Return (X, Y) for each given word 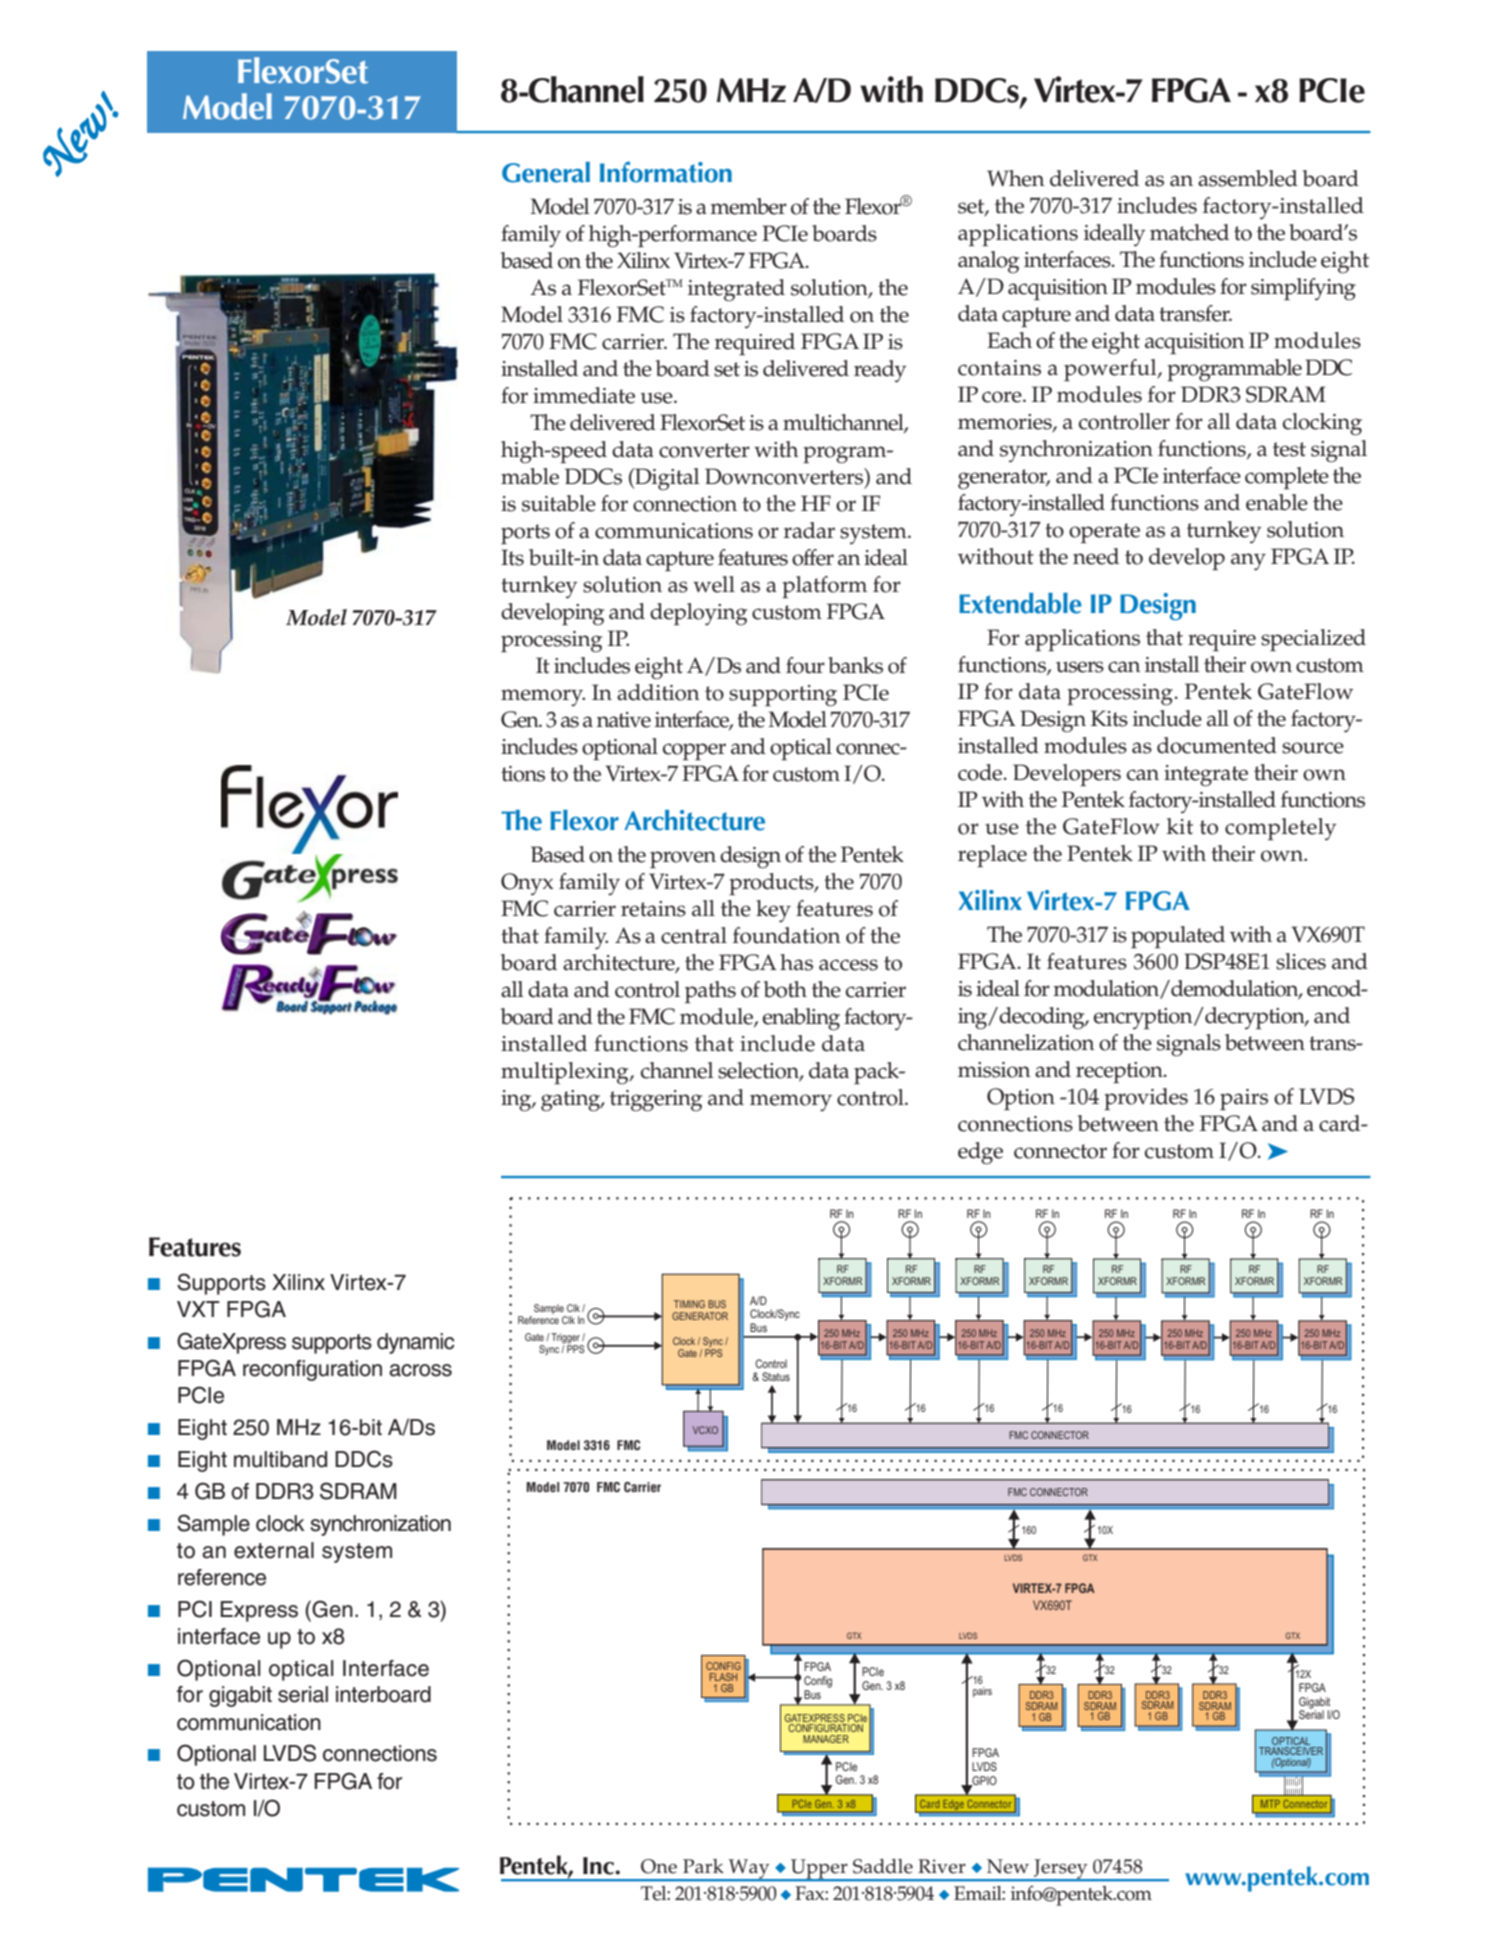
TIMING (689, 1304)
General (546, 172)
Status (776, 1376)
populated (1178, 937)
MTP (1270, 1804)
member (748, 206)
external (274, 1550)
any (1248, 562)
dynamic (416, 1343)
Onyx (527, 884)
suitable (559, 503)
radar (809, 530)
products (772, 884)
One (659, 1866)
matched (1189, 232)
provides (1146, 1099)
